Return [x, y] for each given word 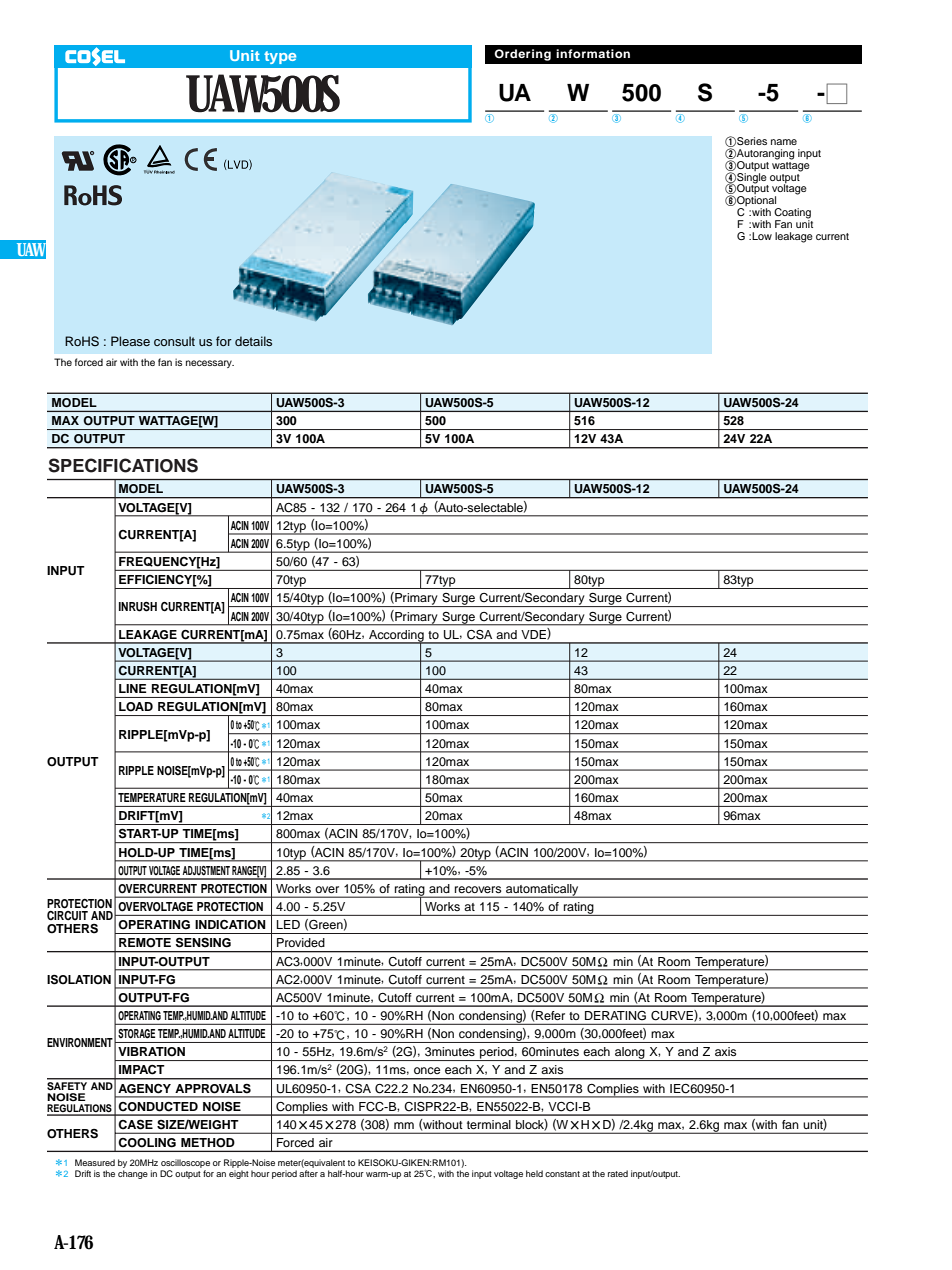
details [253, 341]
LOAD [136, 707]
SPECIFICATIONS [123, 465]
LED [288, 924]
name [784, 142]
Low [762, 236]
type [280, 57]
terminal [489, 1124]
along [630, 1054]
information [593, 53]
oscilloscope [185, 1163]
